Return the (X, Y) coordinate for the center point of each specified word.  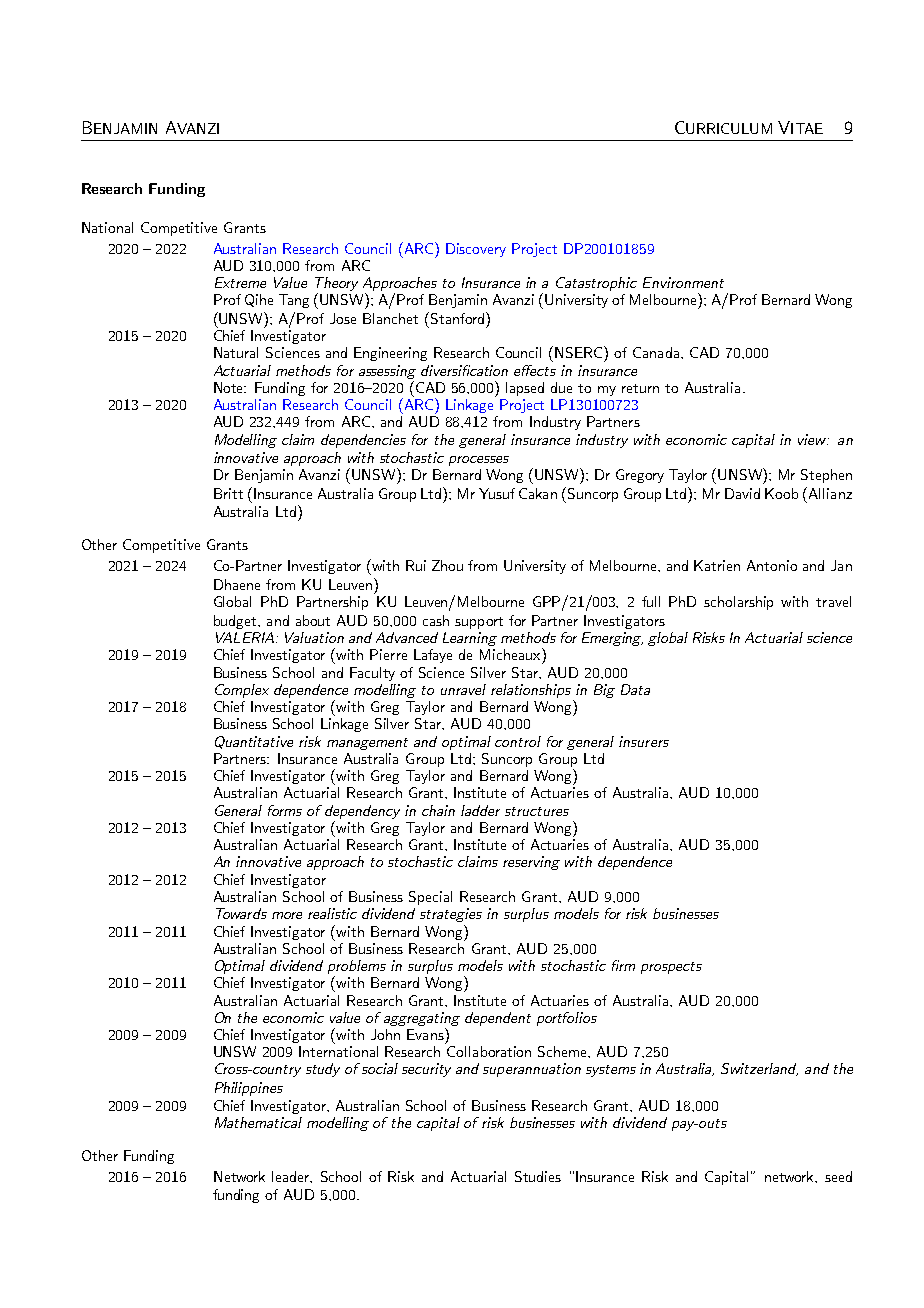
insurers (644, 741)
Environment (683, 282)
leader (292, 1177)
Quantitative (254, 742)
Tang (294, 301)
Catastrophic (596, 284)
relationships (531, 691)
